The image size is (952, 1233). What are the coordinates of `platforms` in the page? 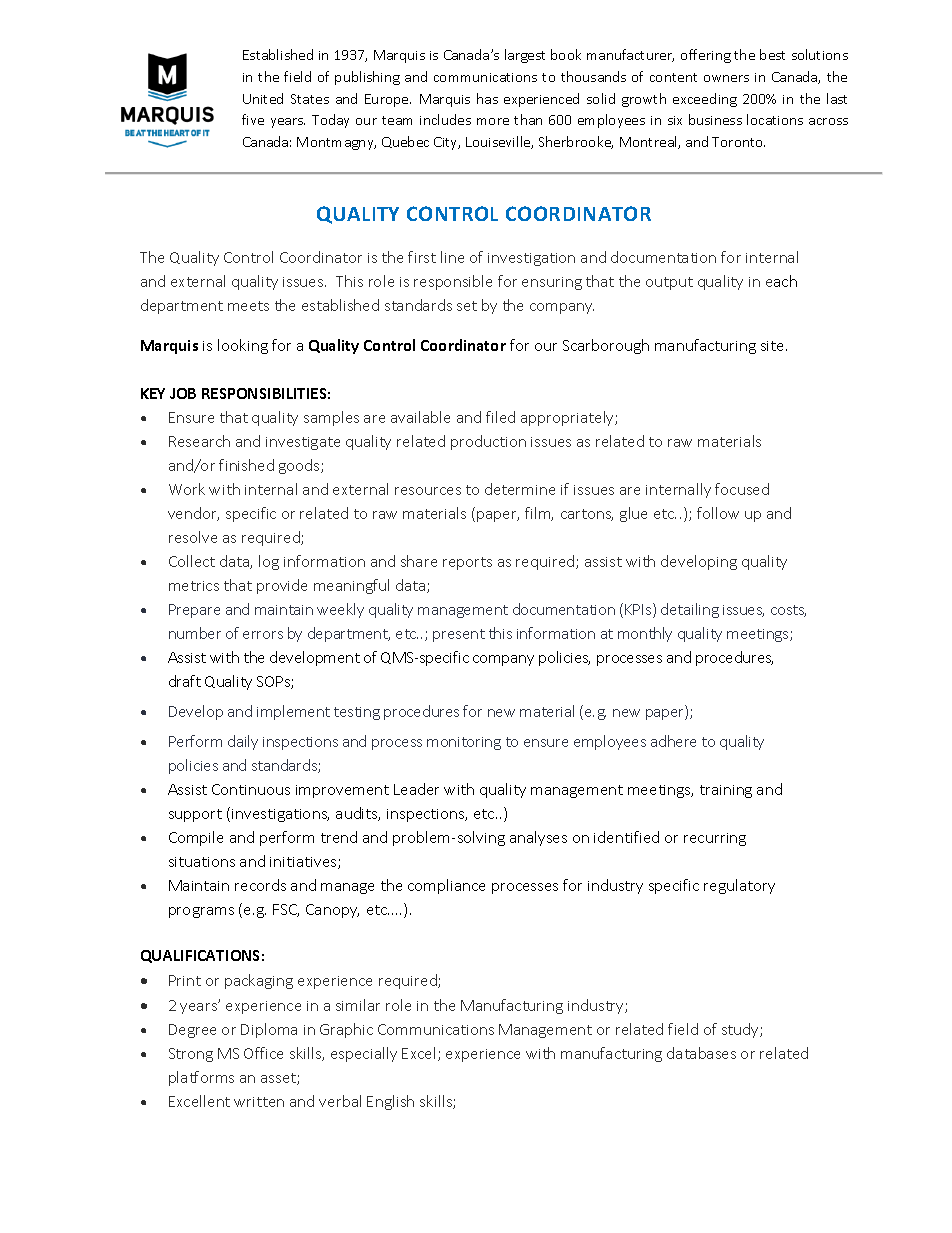 It's located at (201, 1078).
